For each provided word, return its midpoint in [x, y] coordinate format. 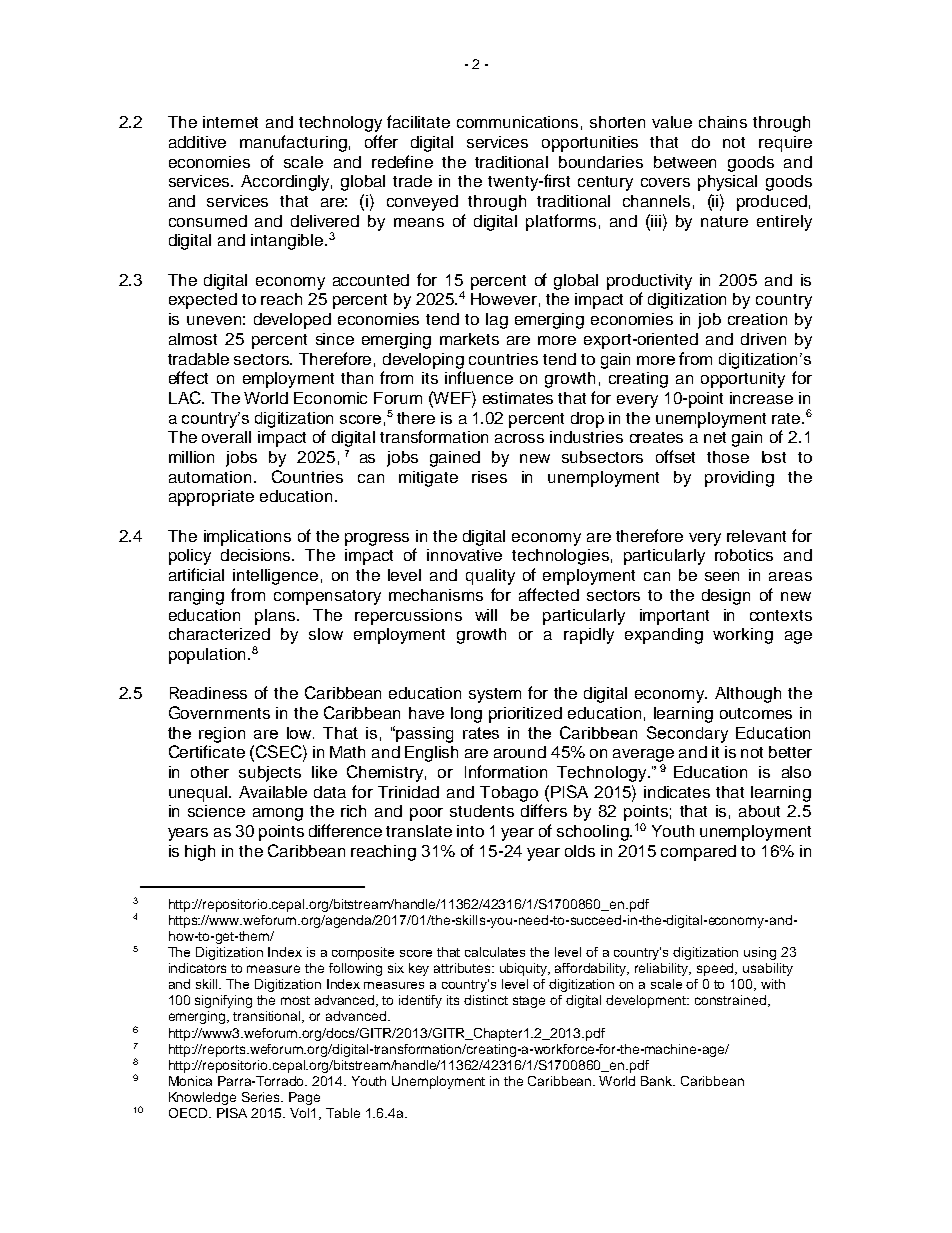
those [728, 457]
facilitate [418, 121]
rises [489, 477]
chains [723, 122]
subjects [270, 774]
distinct [486, 1000]
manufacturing [293, 143]
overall [226, 437]
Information [506, 771]
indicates [677, 792]
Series [262, 1097]
